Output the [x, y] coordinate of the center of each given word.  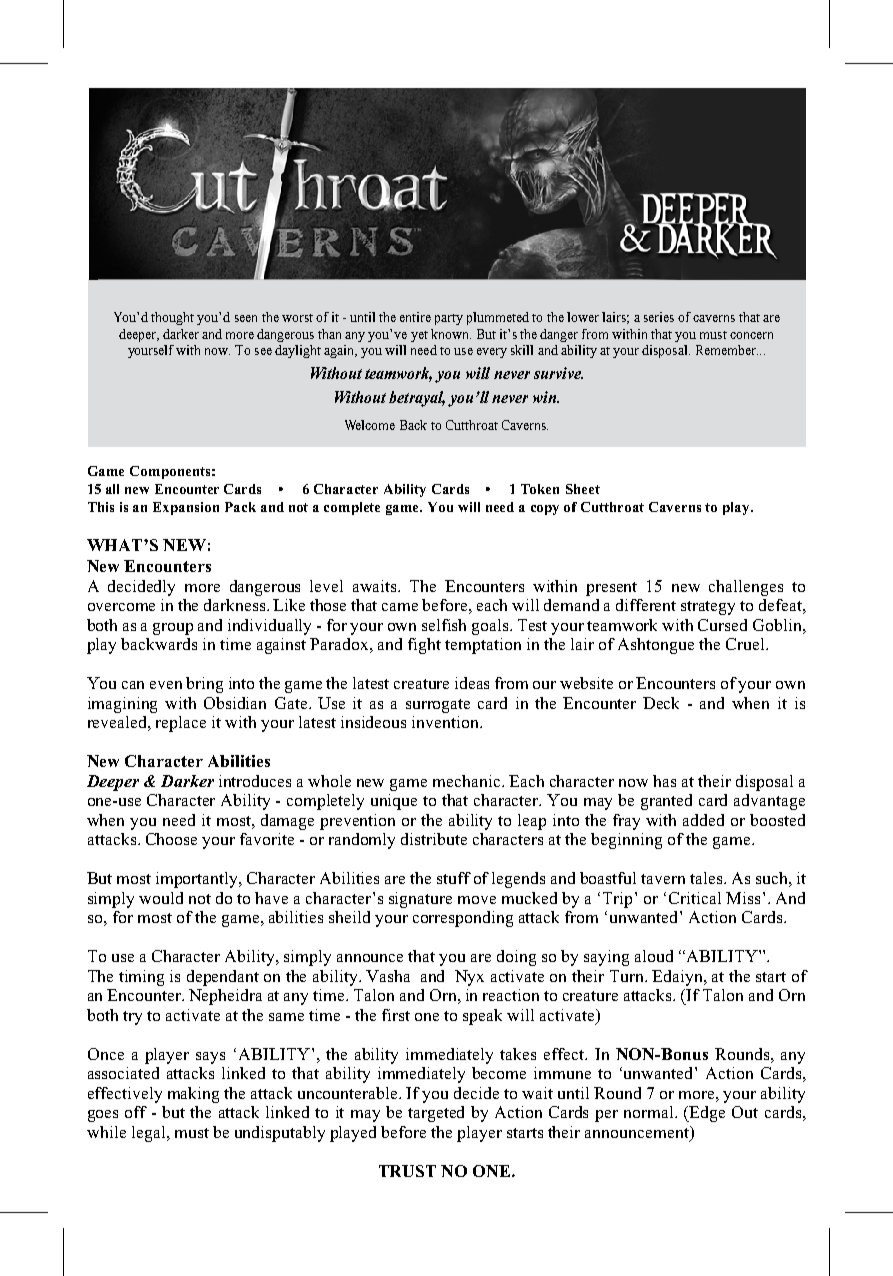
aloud [654, 956]
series [659, 317]
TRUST [407, 1171]
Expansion [186, 508]
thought [172, 318]
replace [181, 724]
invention [447, 722]
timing [141, 978]
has [664, 781]
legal [150, 1134]
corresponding [463, 919]
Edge [706, 1114]
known [451, 334]
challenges [746, 588]
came [400, 607]
